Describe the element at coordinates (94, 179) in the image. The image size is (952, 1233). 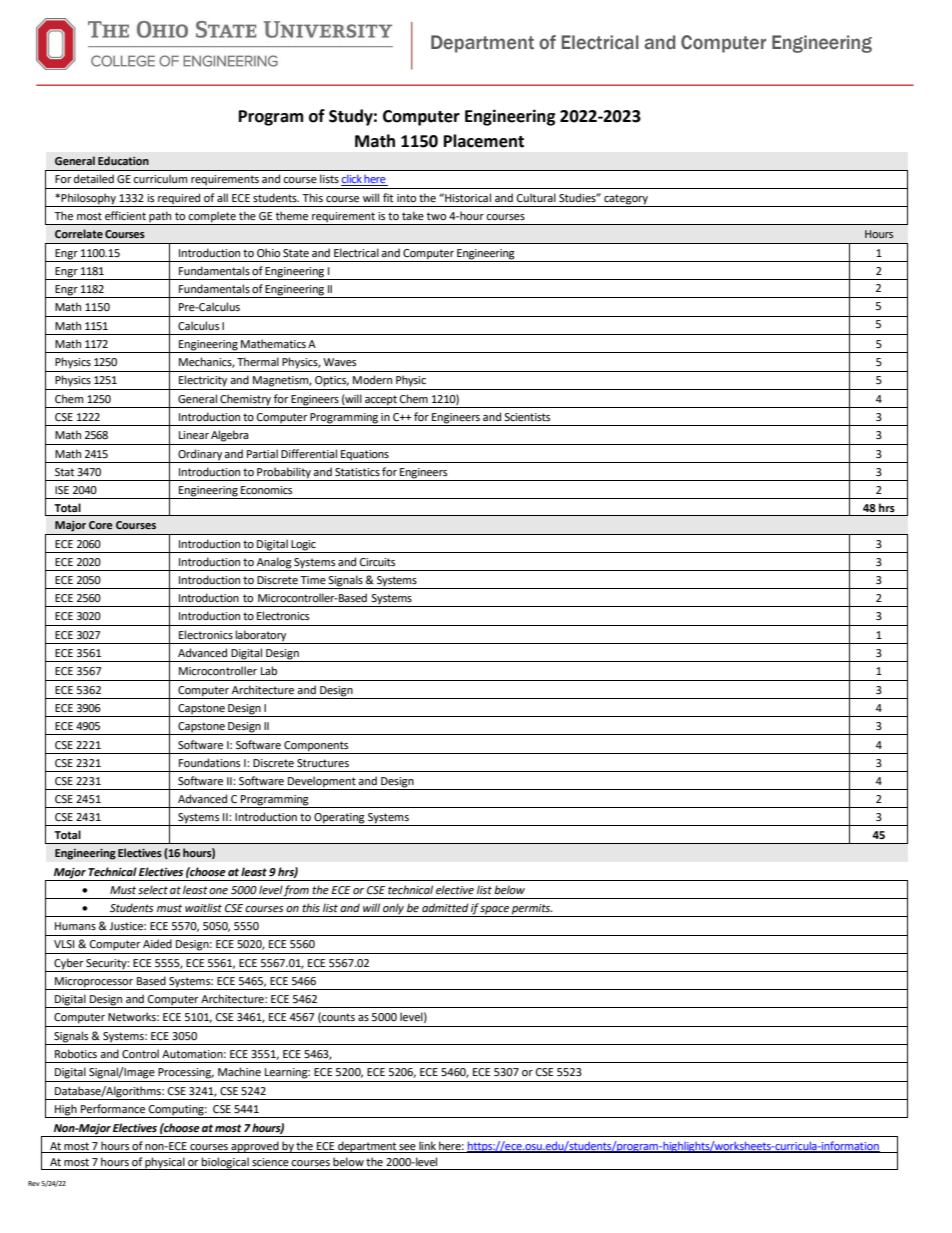
I see `detailed` at that location.
